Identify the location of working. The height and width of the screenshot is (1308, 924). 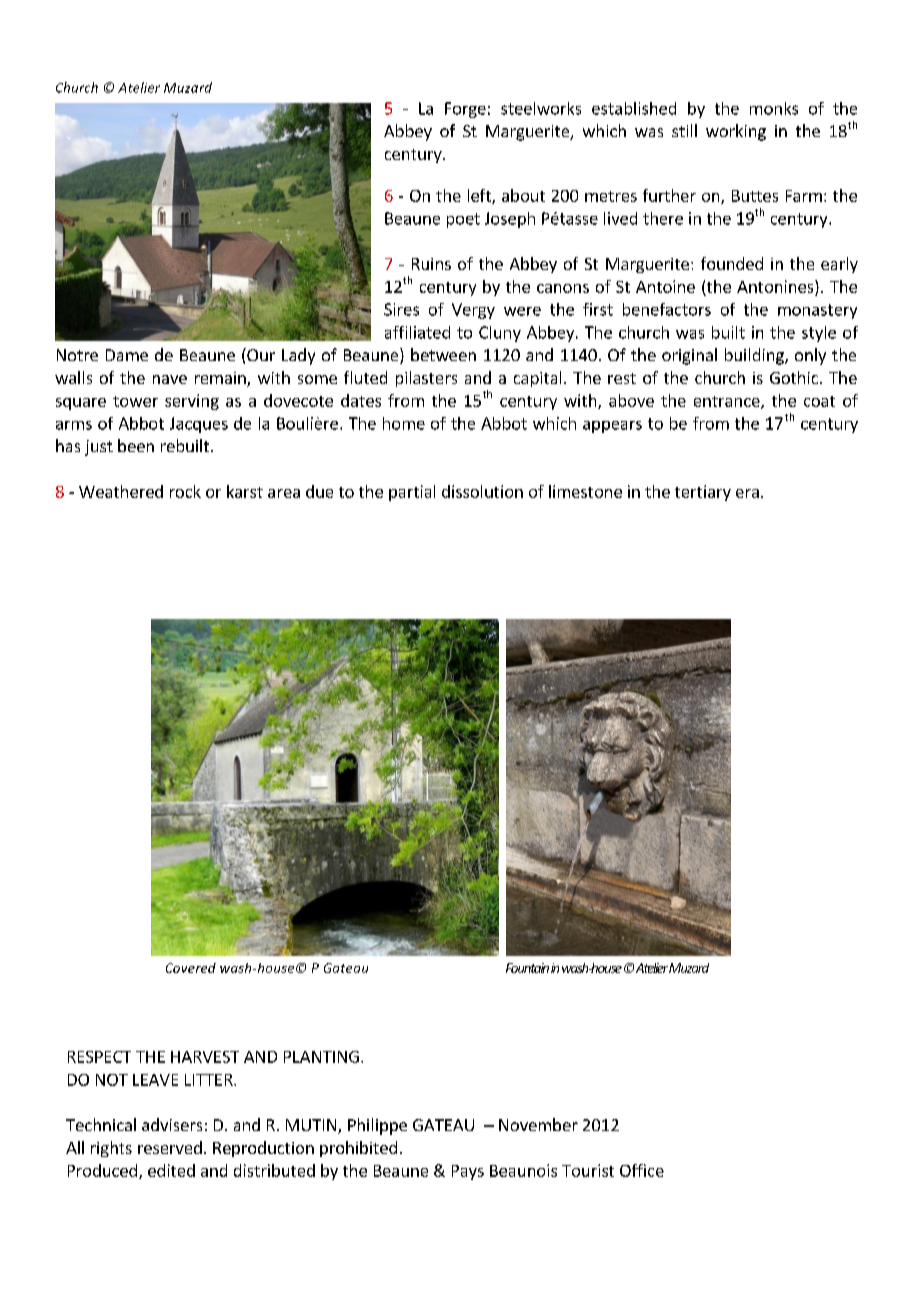
(736, 132).
